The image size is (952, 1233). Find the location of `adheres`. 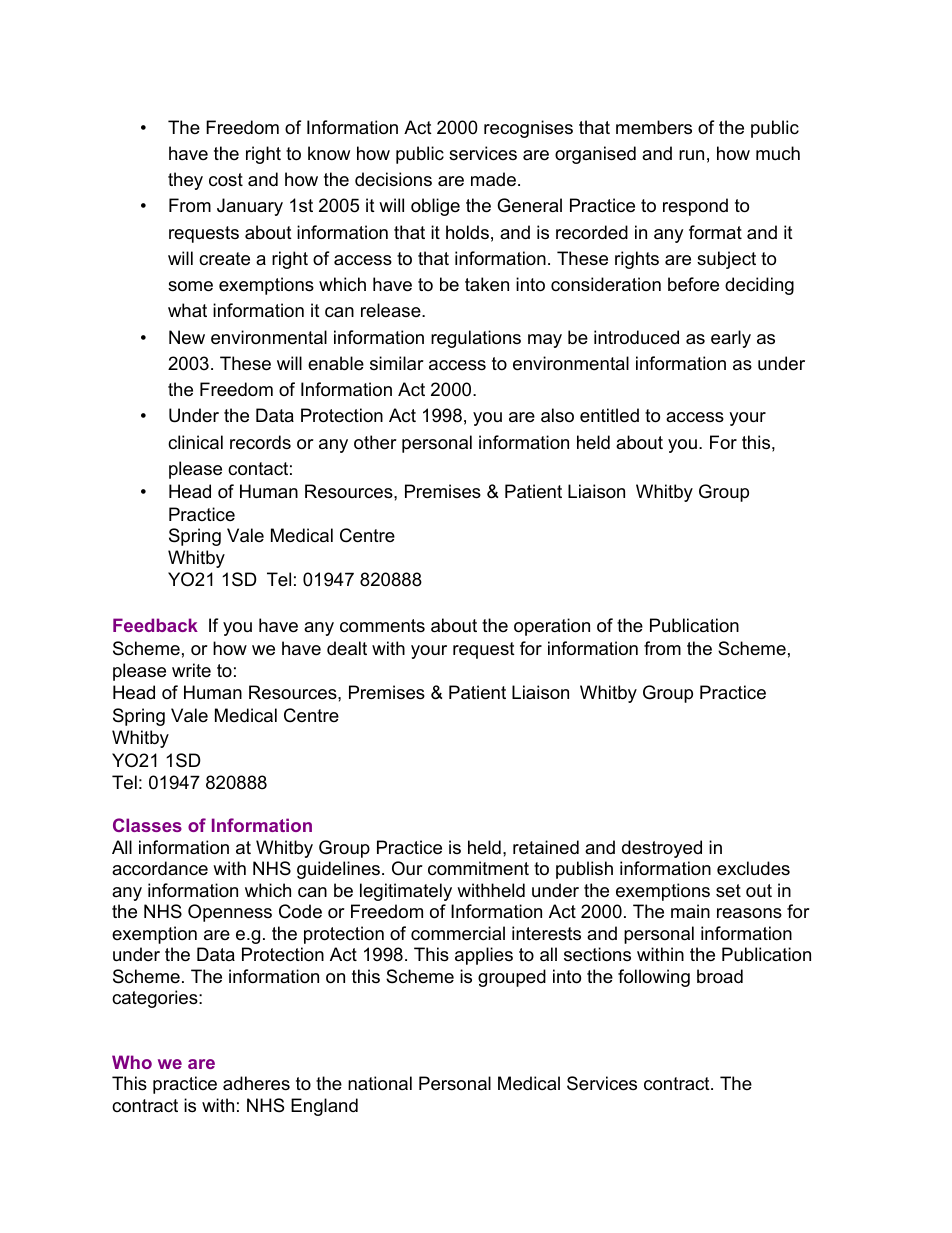

adheres is located at coordinates (256, 1083).
